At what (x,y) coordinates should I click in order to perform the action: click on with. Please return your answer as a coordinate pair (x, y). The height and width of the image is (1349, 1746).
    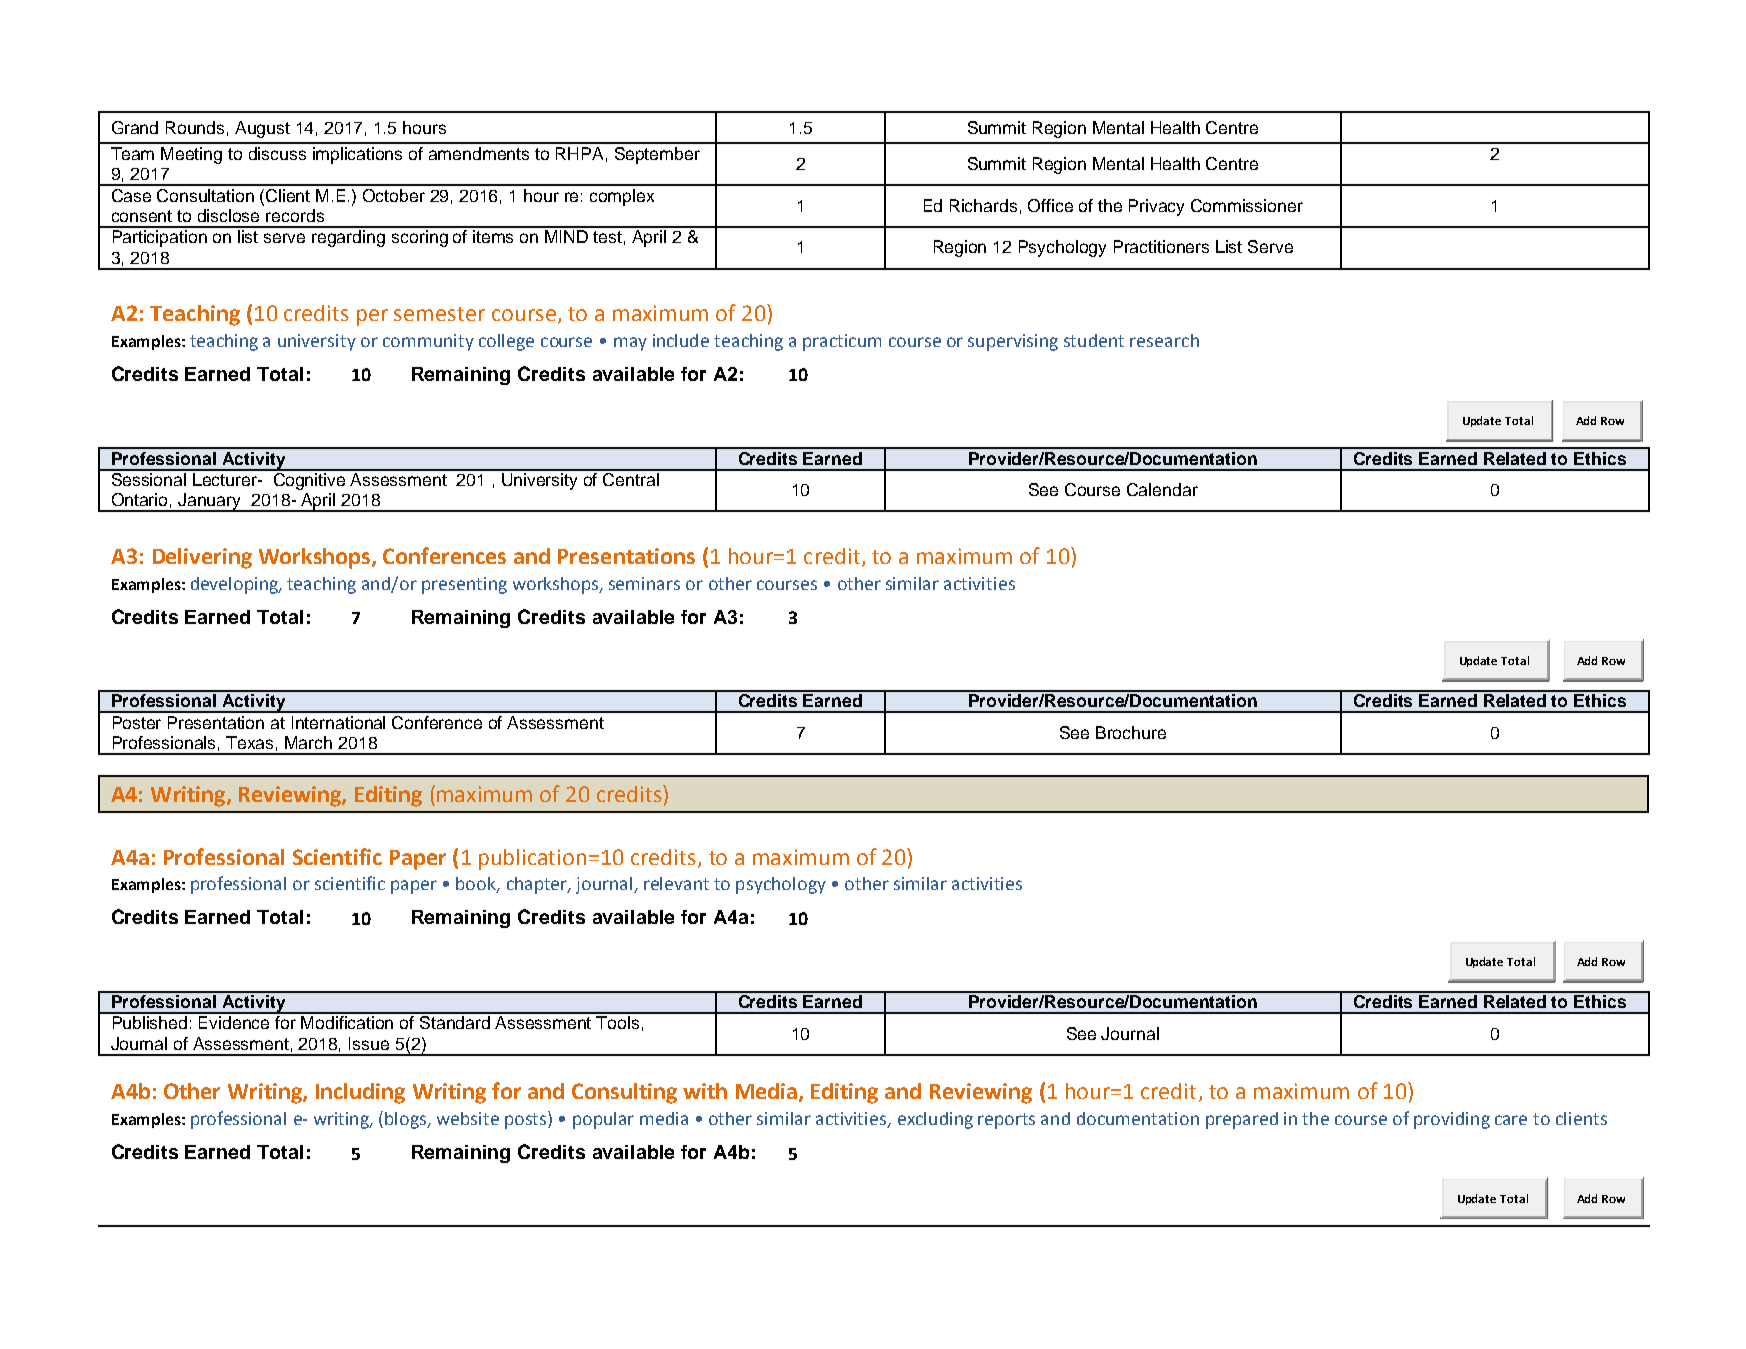
    Looking at the image, I should click on (705, 1091).
